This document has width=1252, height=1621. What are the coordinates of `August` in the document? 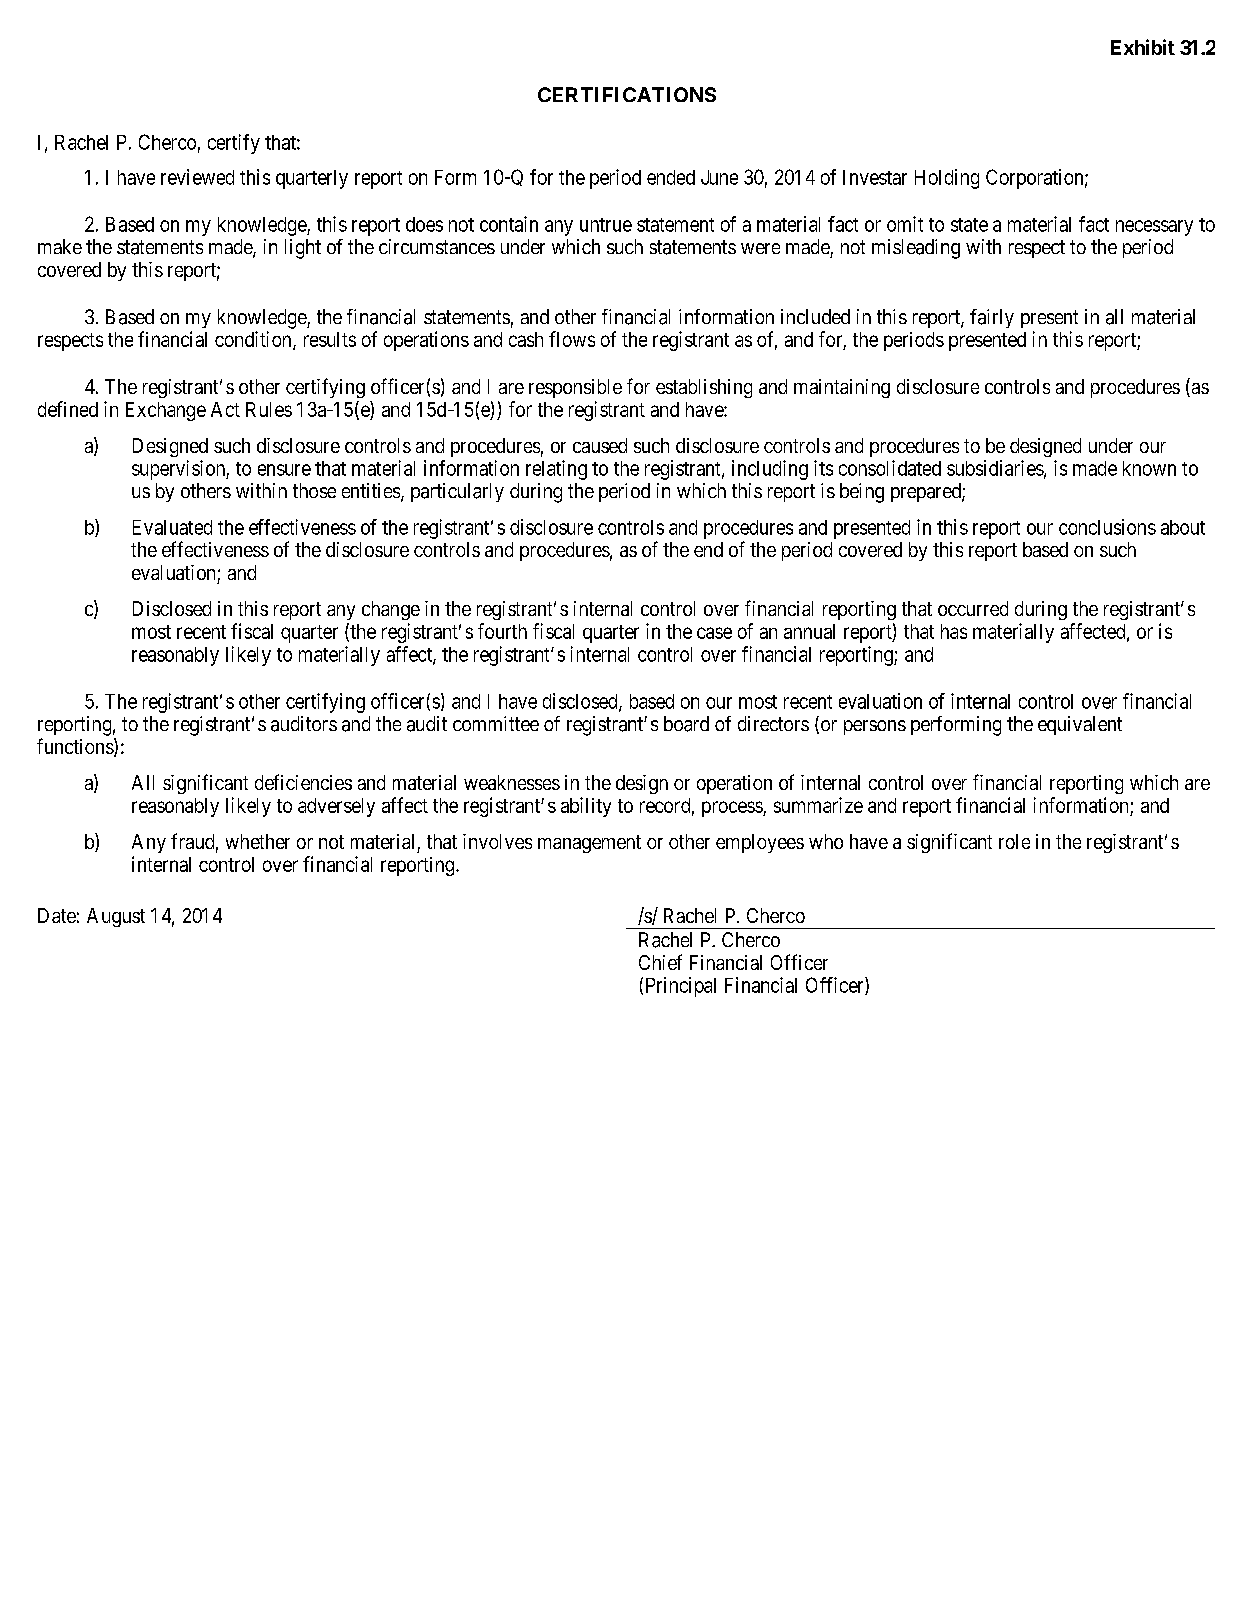 It's located at (116, 917).
